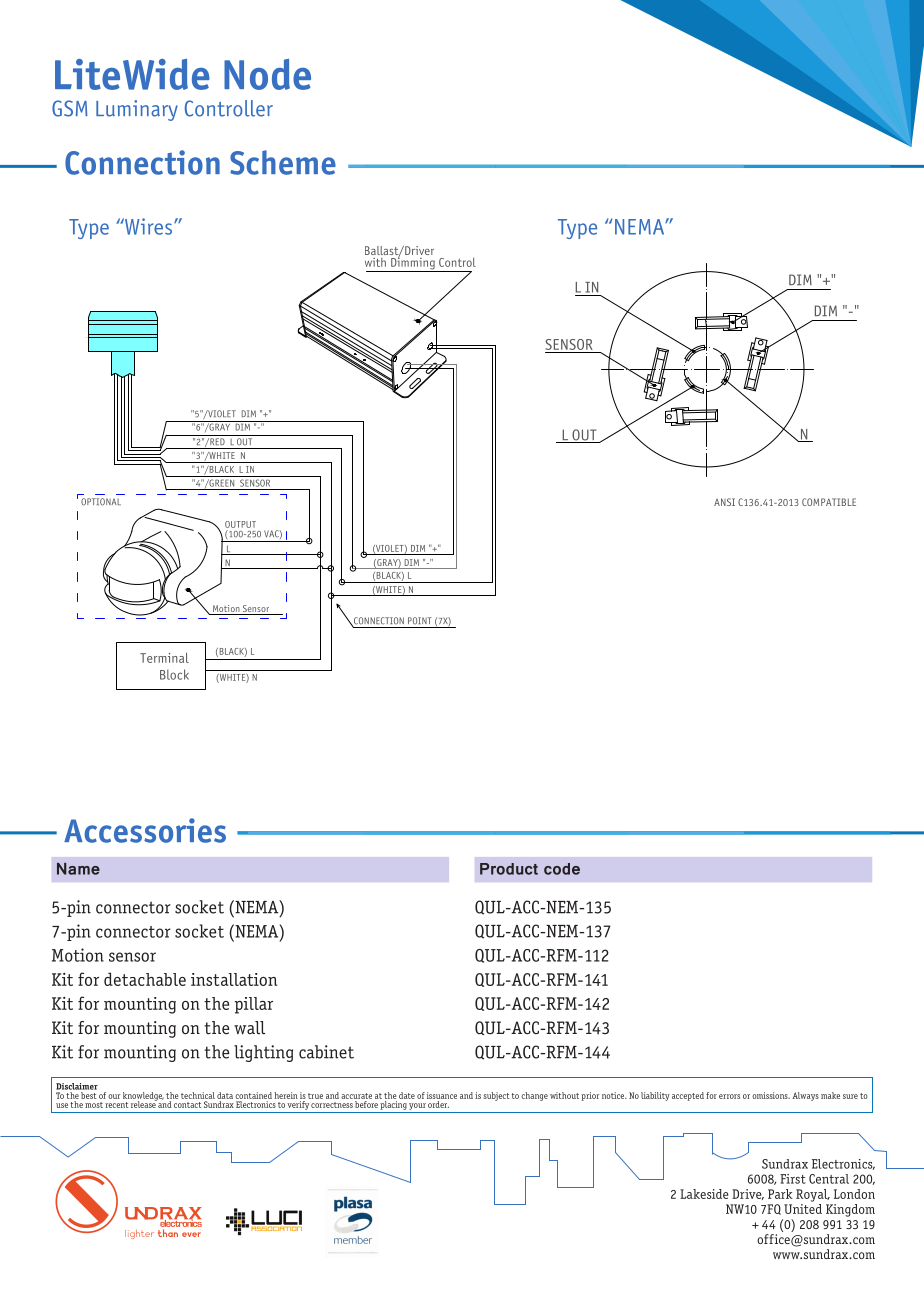 This document has width=924, height=1297. I want to click on COMPATIBLE, so click(829, 502).
